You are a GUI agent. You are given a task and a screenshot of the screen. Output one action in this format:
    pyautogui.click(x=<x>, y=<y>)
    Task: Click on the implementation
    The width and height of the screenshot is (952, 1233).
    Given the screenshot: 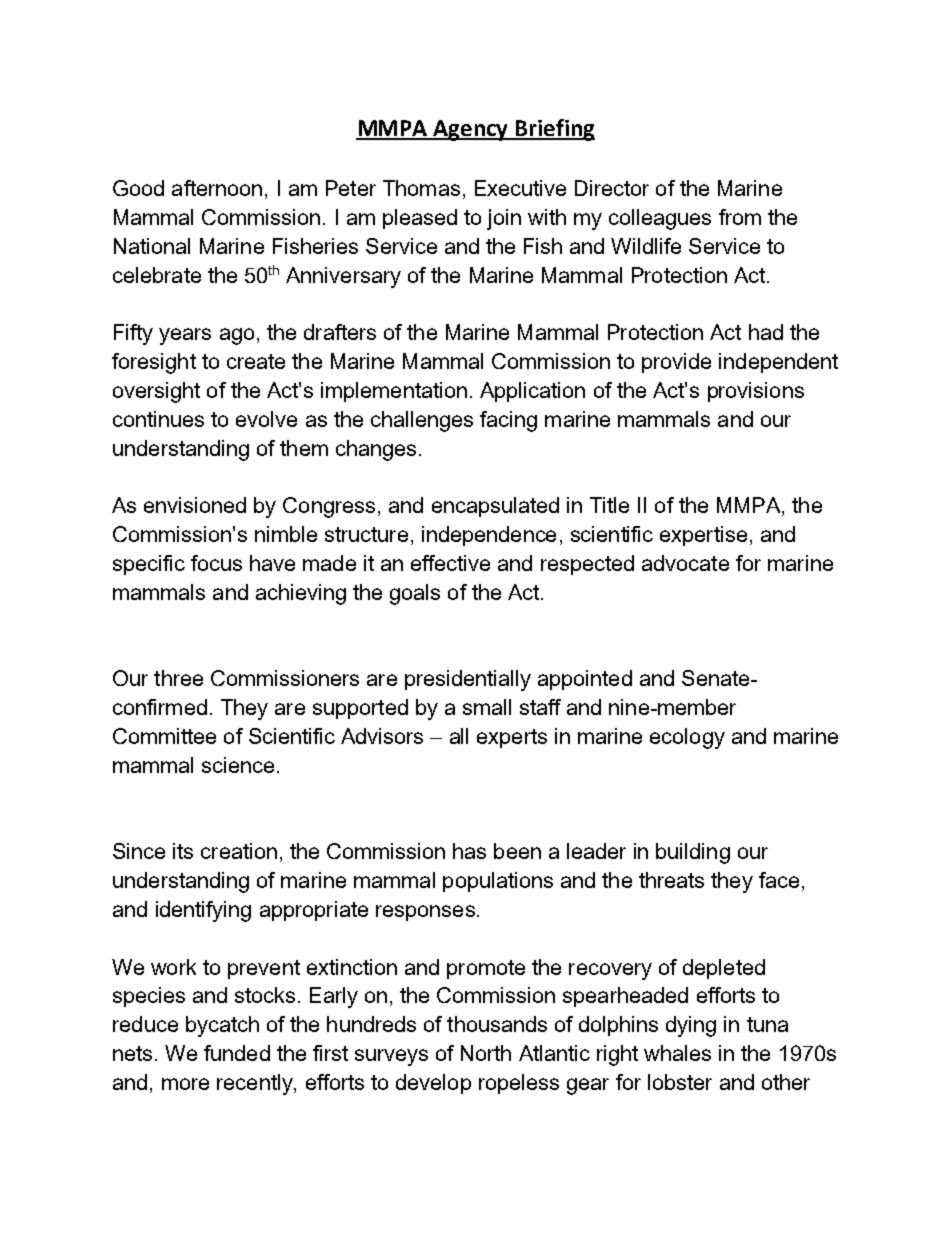 What is the action you would take?
    pyautogui.click(x=394, y=392)
